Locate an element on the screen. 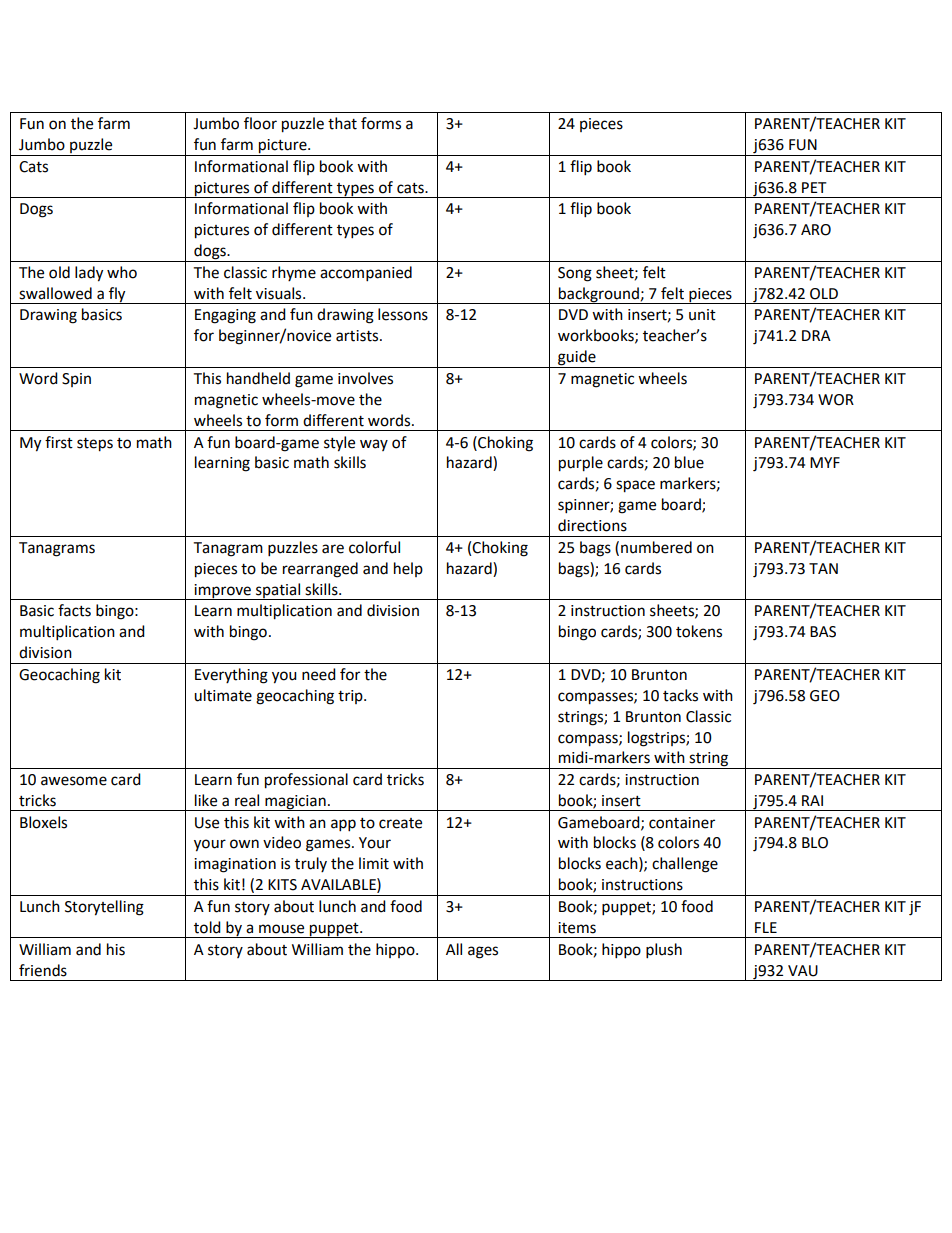  numbered is located at coordinates (656, 547).
